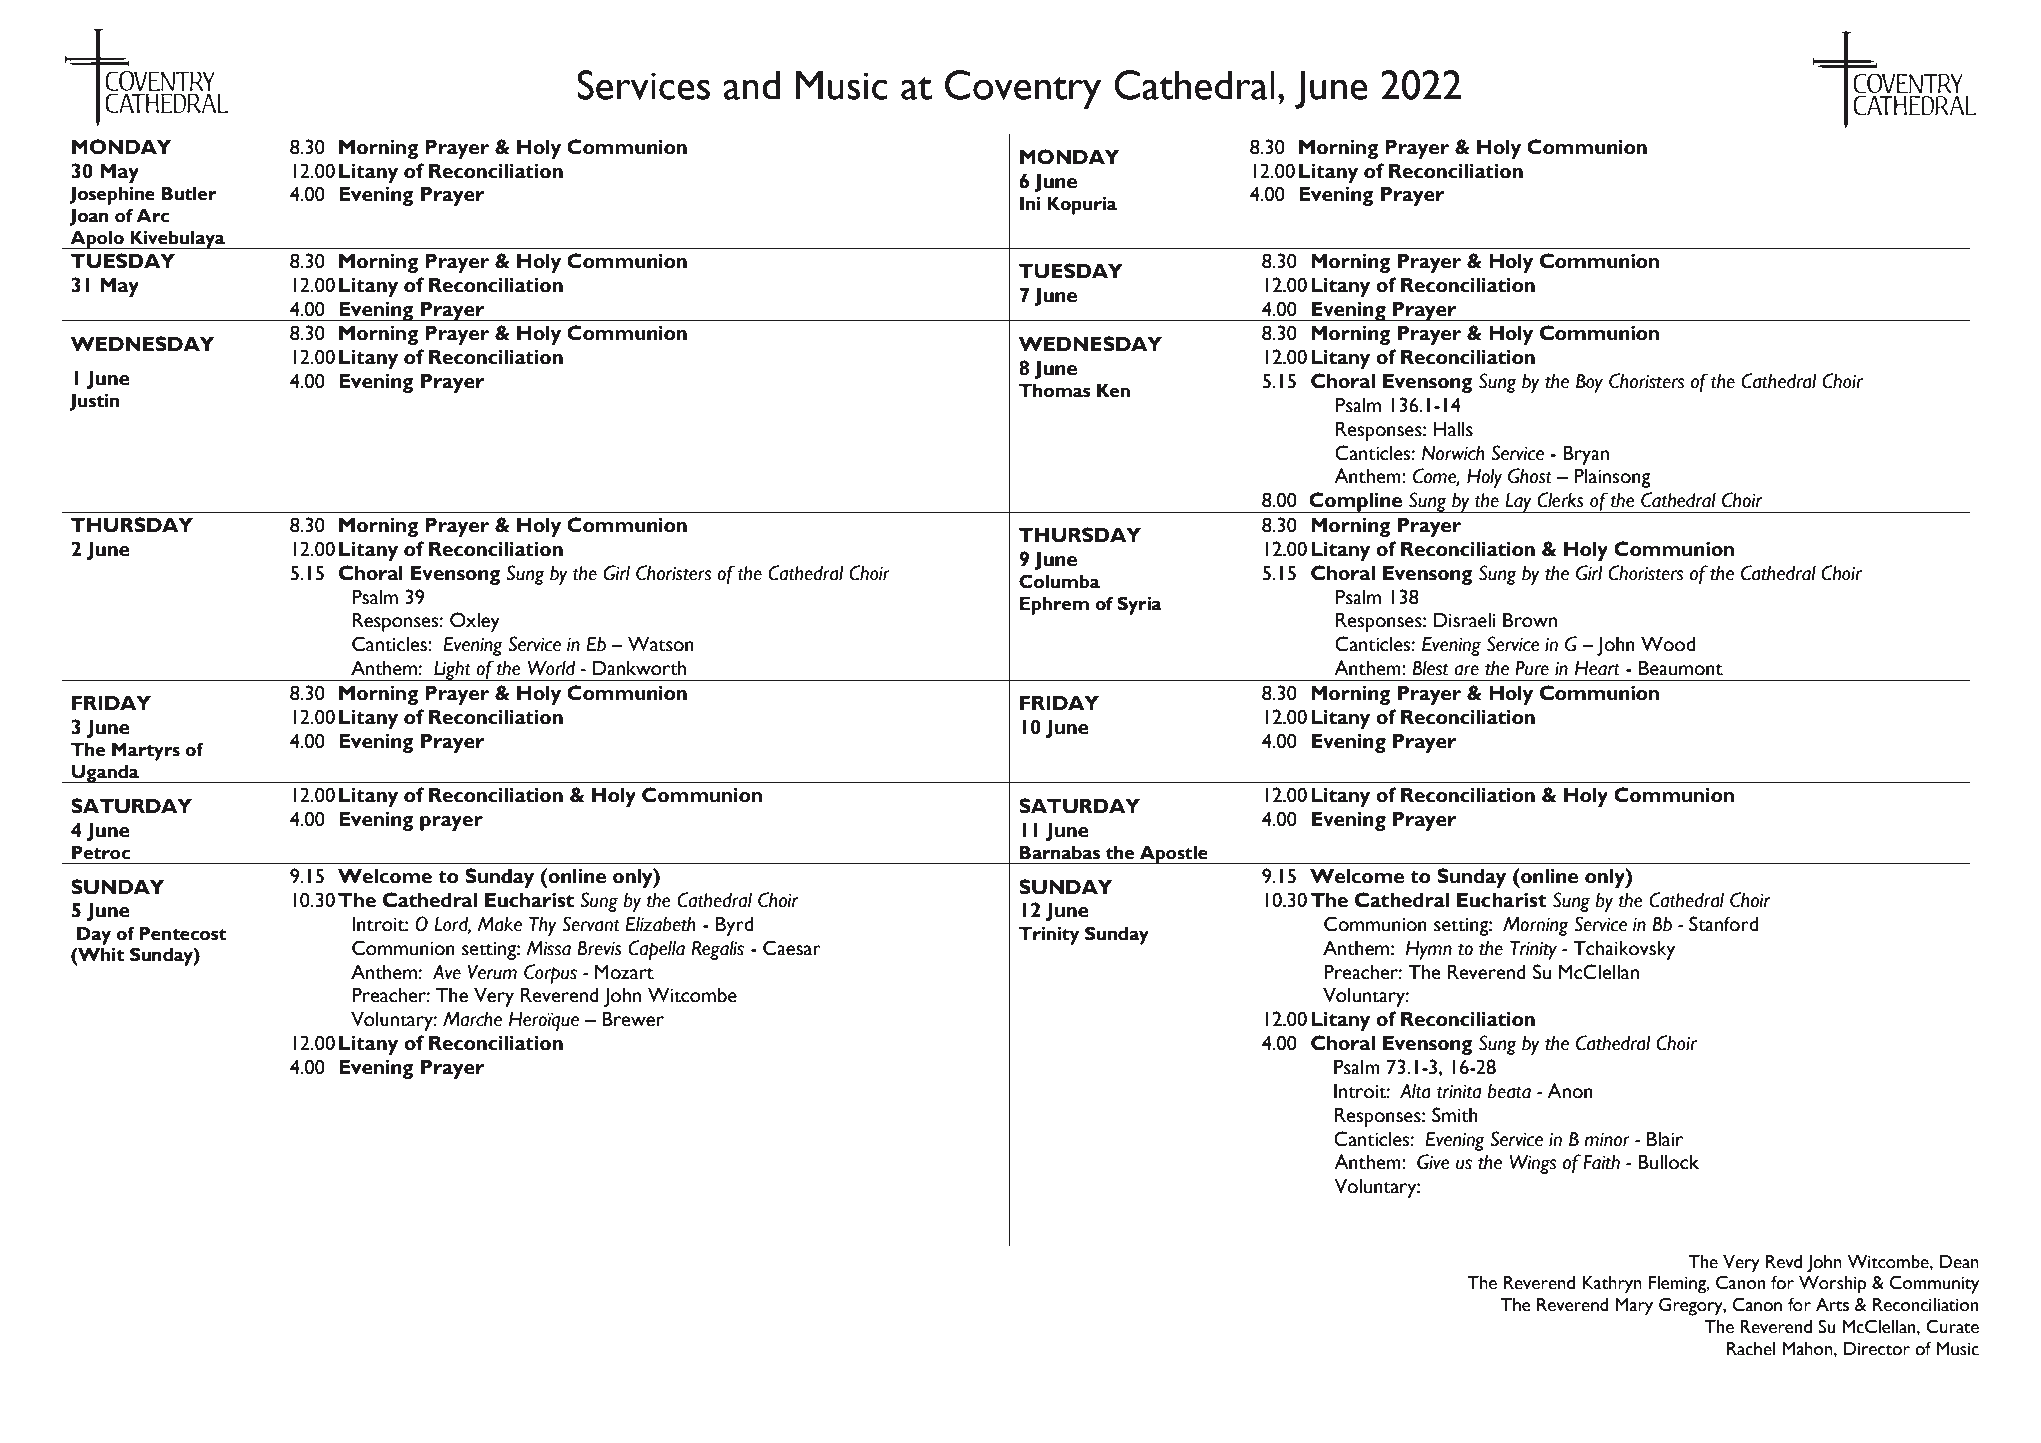 This document has width=2041, height=1443. Describe the element at coordinates (1023, 89) in the document. I see `Coventry` at that location.
